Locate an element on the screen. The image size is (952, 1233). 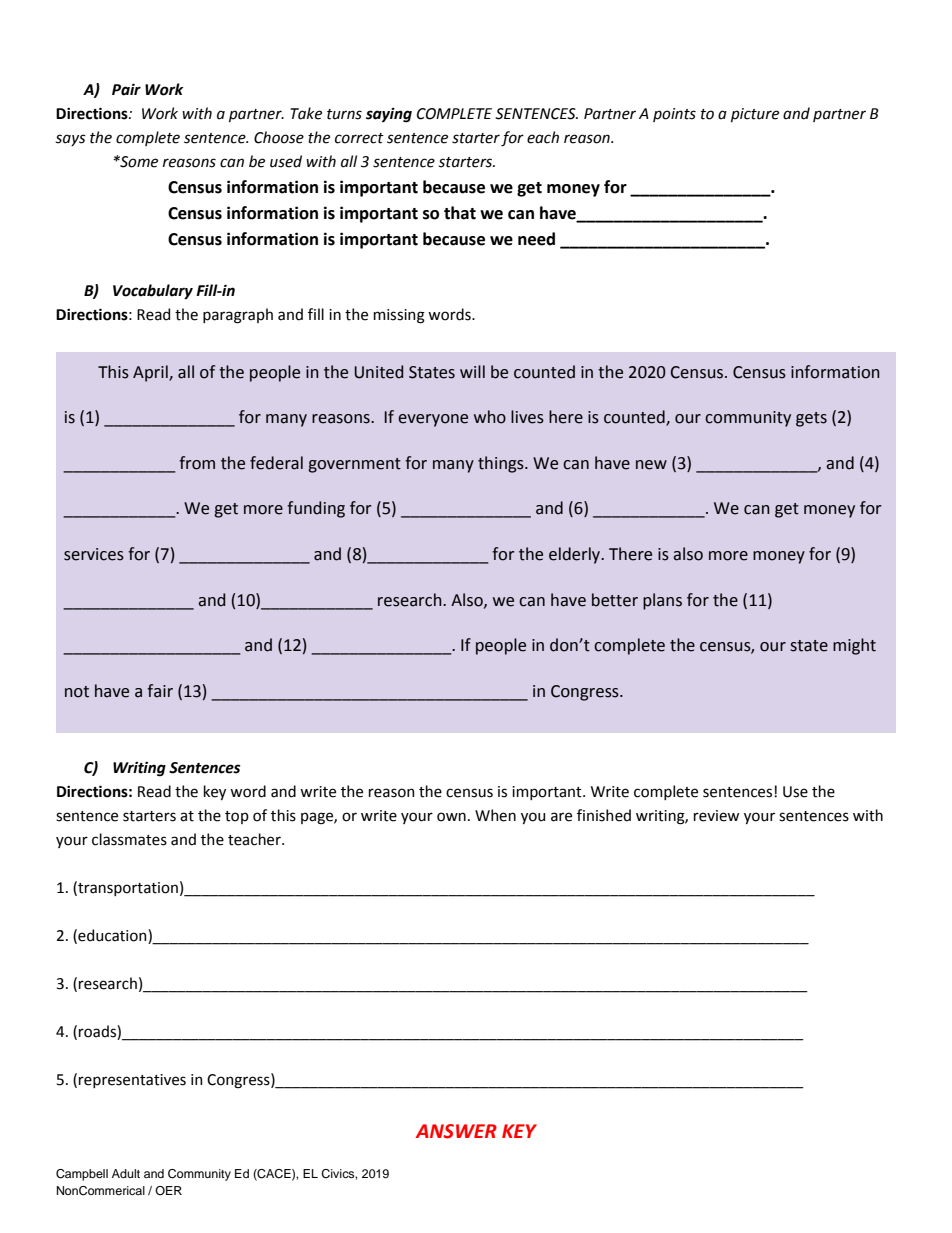
fair is located at coordinates (160, 691).
